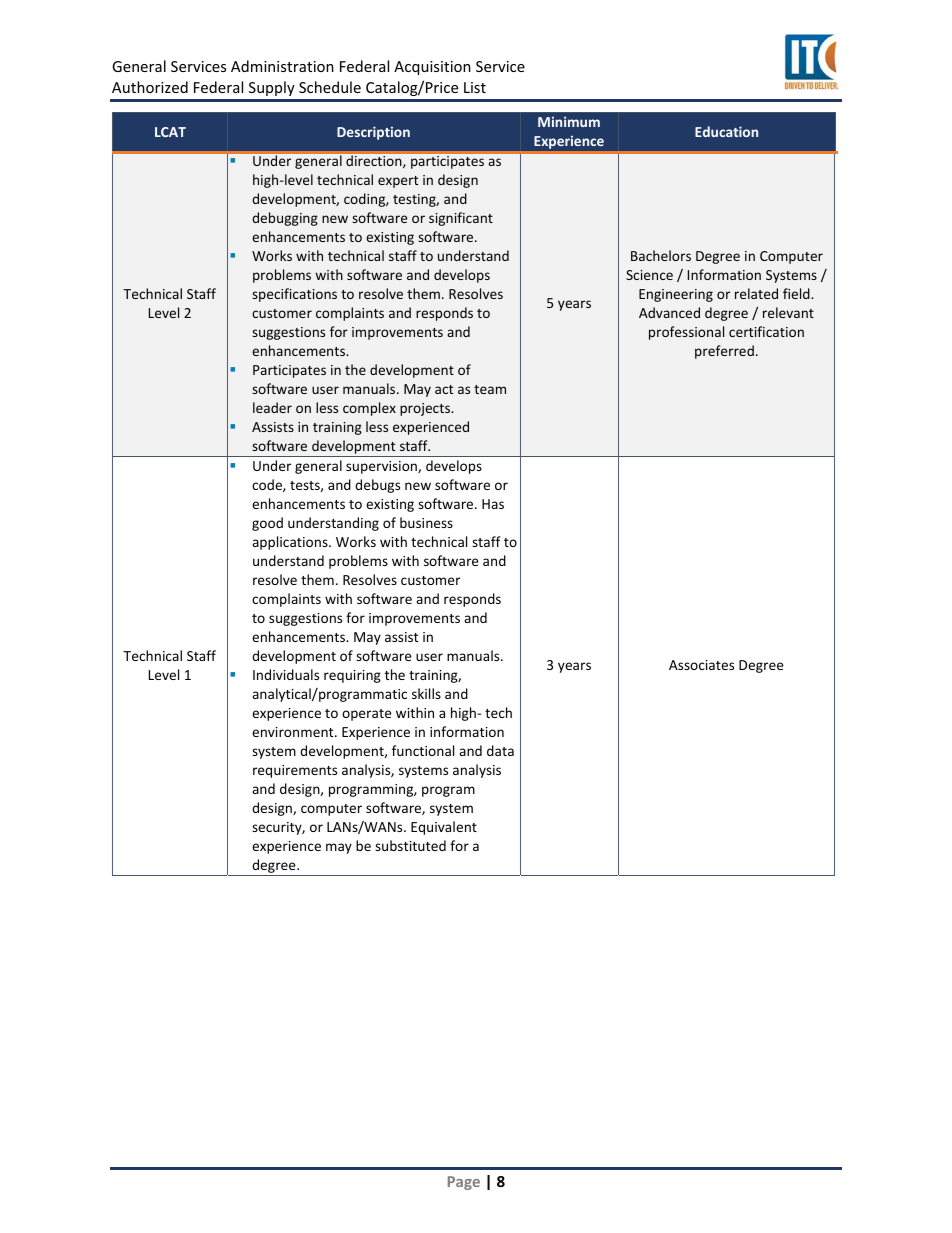 This document has height=1233, width=952. I want to click on requirements, so click(295, 771).
